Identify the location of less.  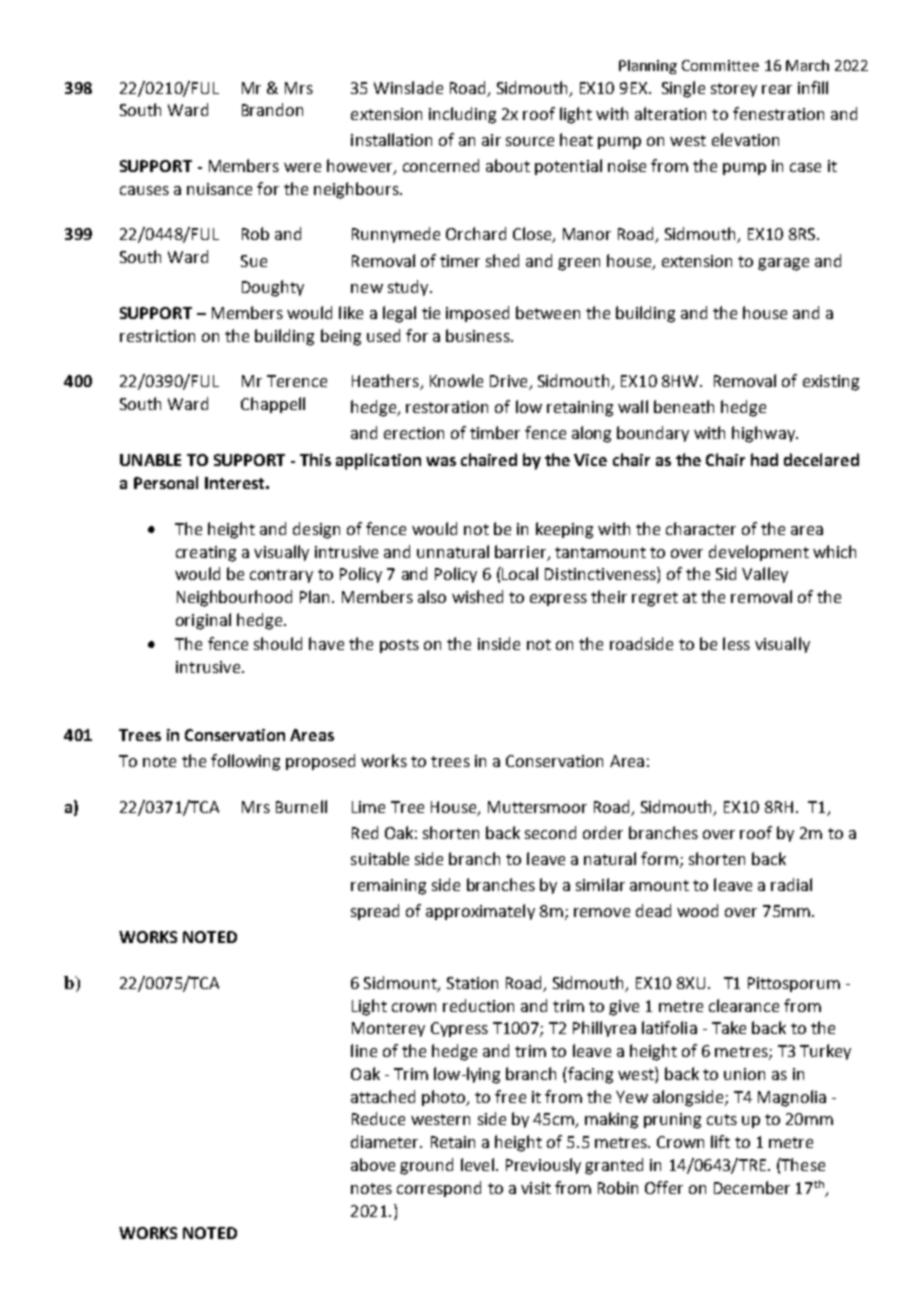
(736, 643).
